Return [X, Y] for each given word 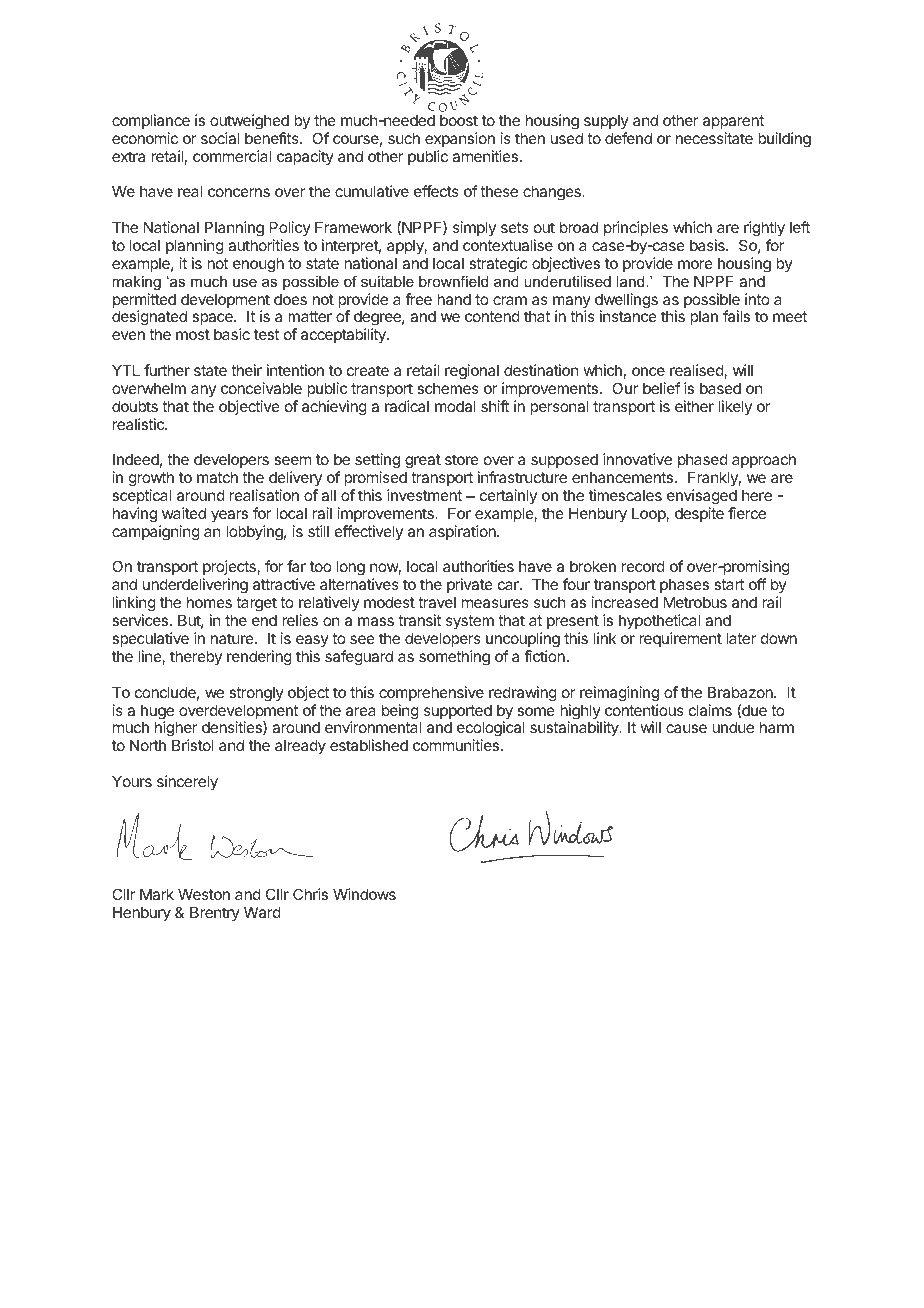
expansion [460, 139]
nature [233, 638]
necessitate [714, 138]
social [220, 138]
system [470, 622]
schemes [448, 388]
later [741, 638]
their [246, 370]
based [720, 388]
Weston [204, 894]
